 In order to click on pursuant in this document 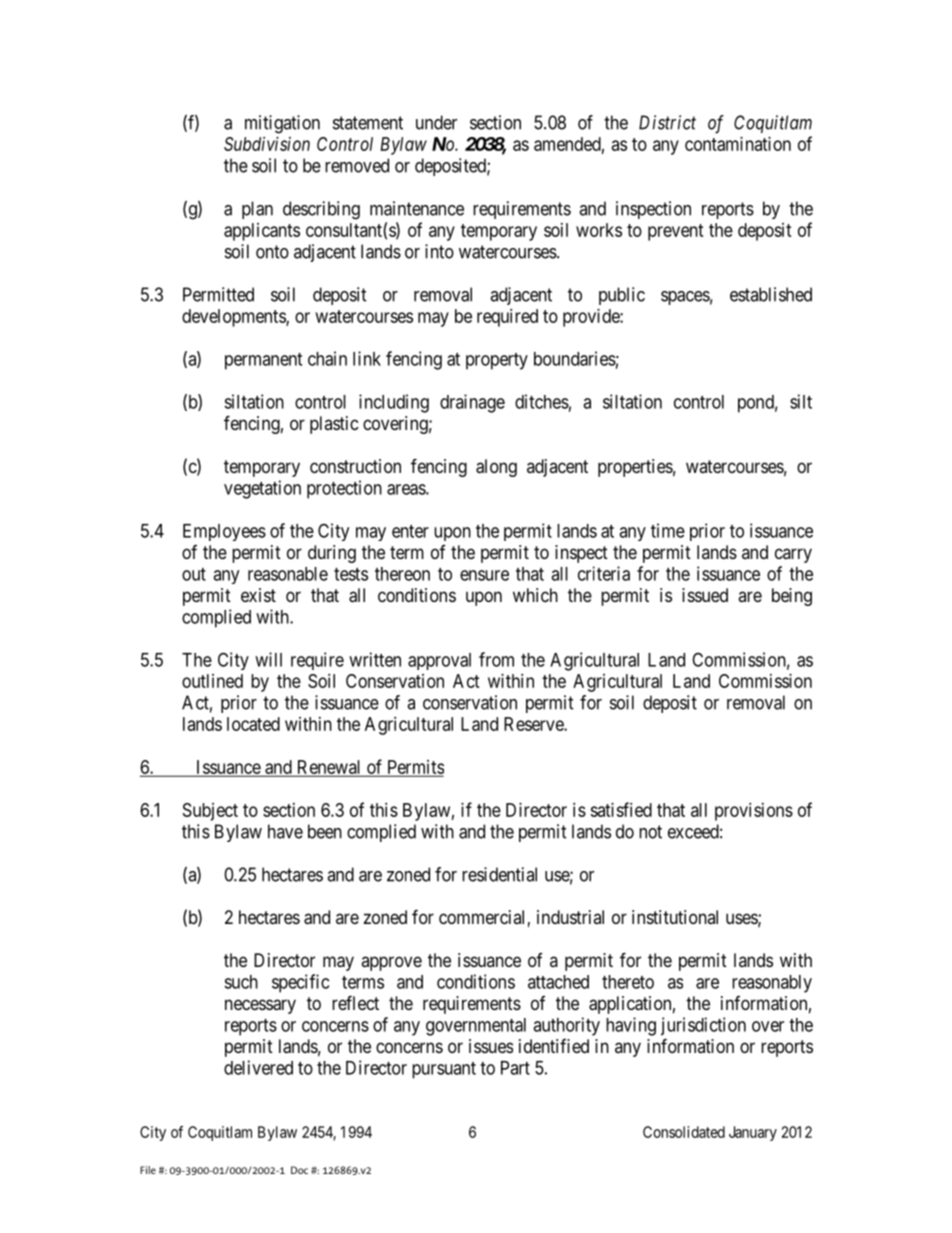, I will do `click(444, 1070)`.
